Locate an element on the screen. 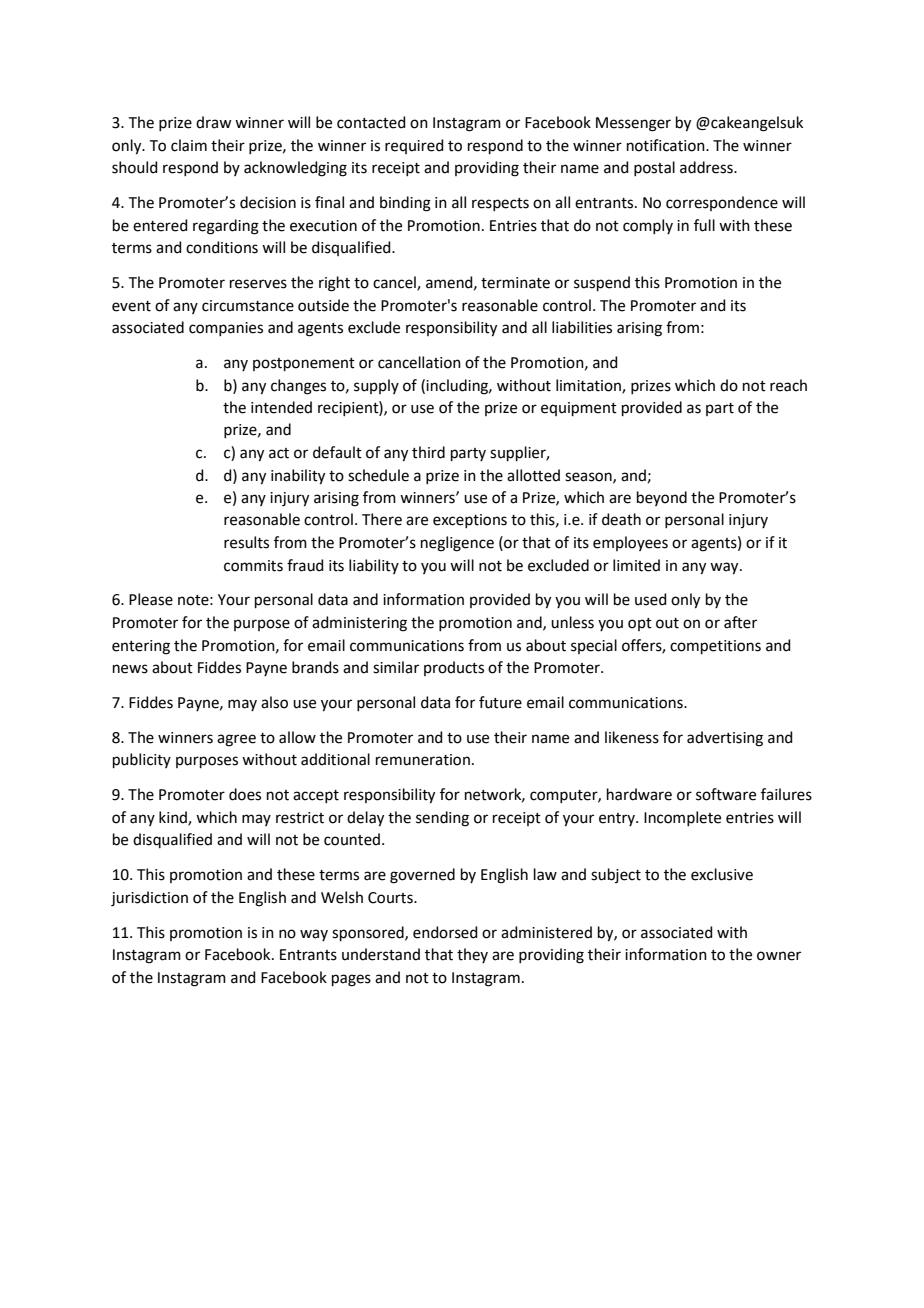 This screenshot has height=1308, width=924. required is located at coordinates (414, 146).
